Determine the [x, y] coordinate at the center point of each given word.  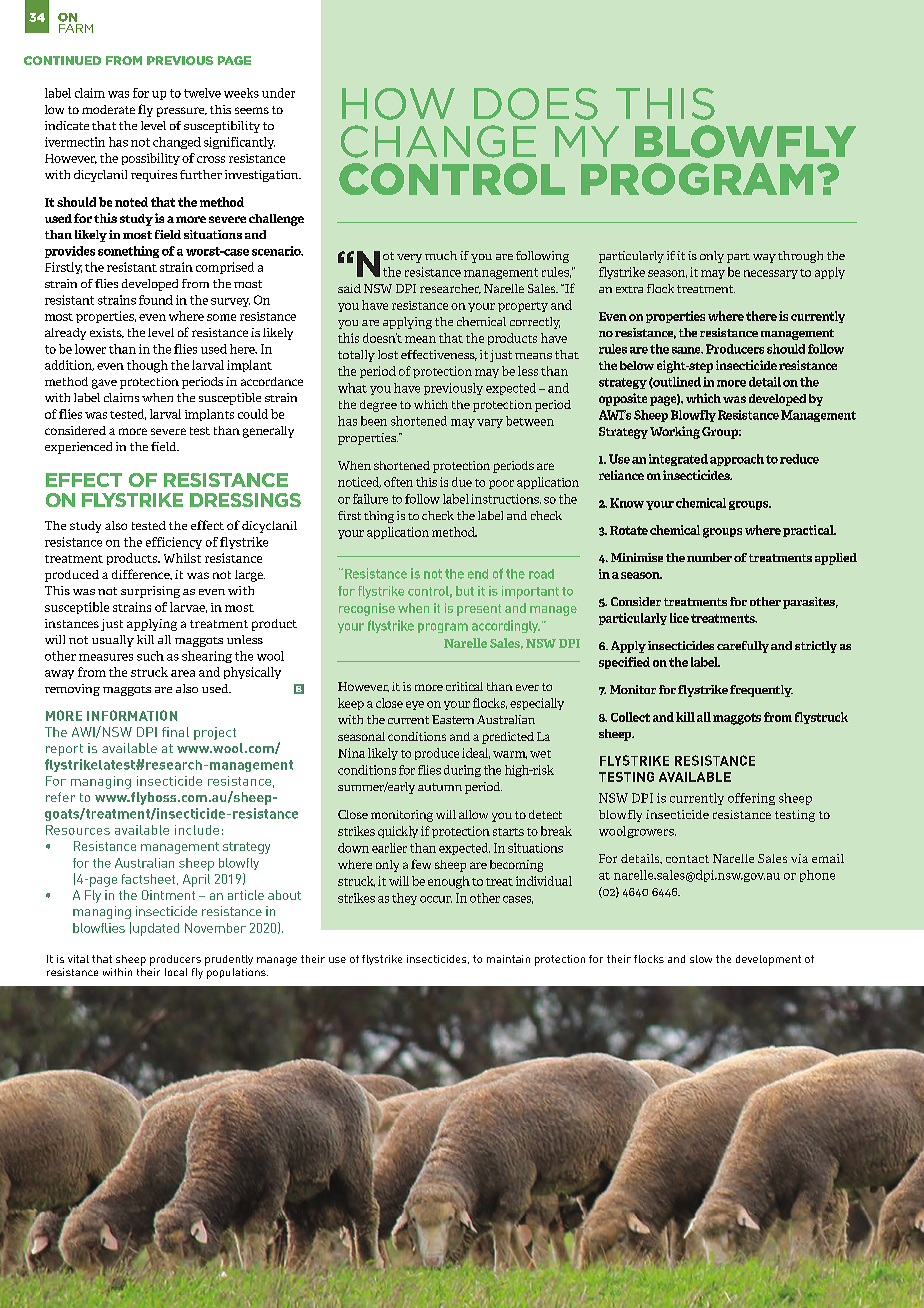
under [278, 93]
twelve [202, 93]
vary [490, 423]
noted [131, 202]
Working [675, 432]
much [441, 255]
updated [156, 929]
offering [751, 799]
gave [104, 384]
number [709, 557]
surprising [150, 592]
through [800, 257]
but [465, 591]
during [462, 771]
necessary [771, 274]
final [175, 732]
